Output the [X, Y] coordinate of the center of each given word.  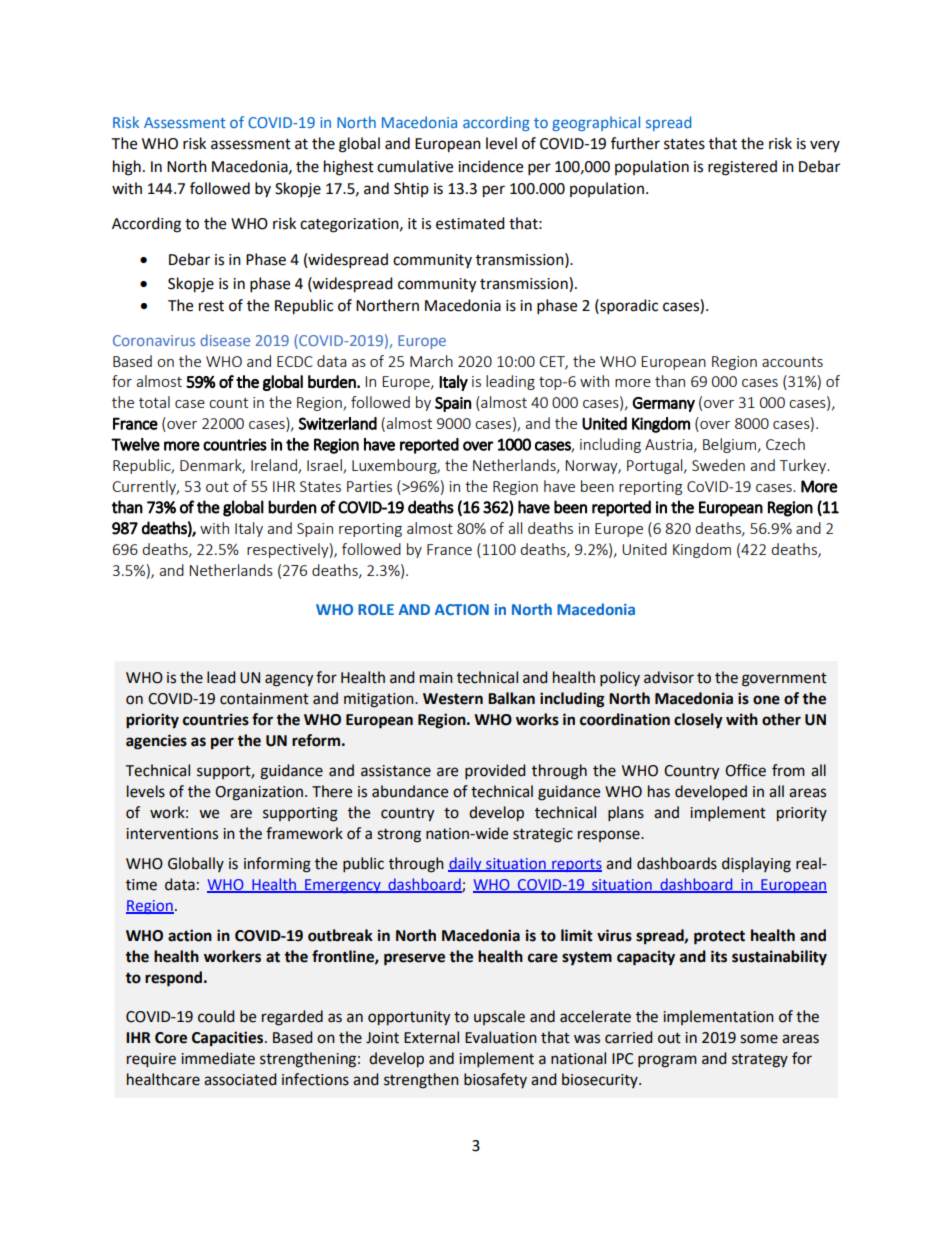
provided [495, 771]
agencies [156, 742]
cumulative [415, 166]
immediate [218, 1058]
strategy [760, 1061]
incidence [490, 166]
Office [745, 770]
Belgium [731, 445]
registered [742, 168]
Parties [369, 486]
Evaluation [501, 1037]
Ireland [275, 466]
